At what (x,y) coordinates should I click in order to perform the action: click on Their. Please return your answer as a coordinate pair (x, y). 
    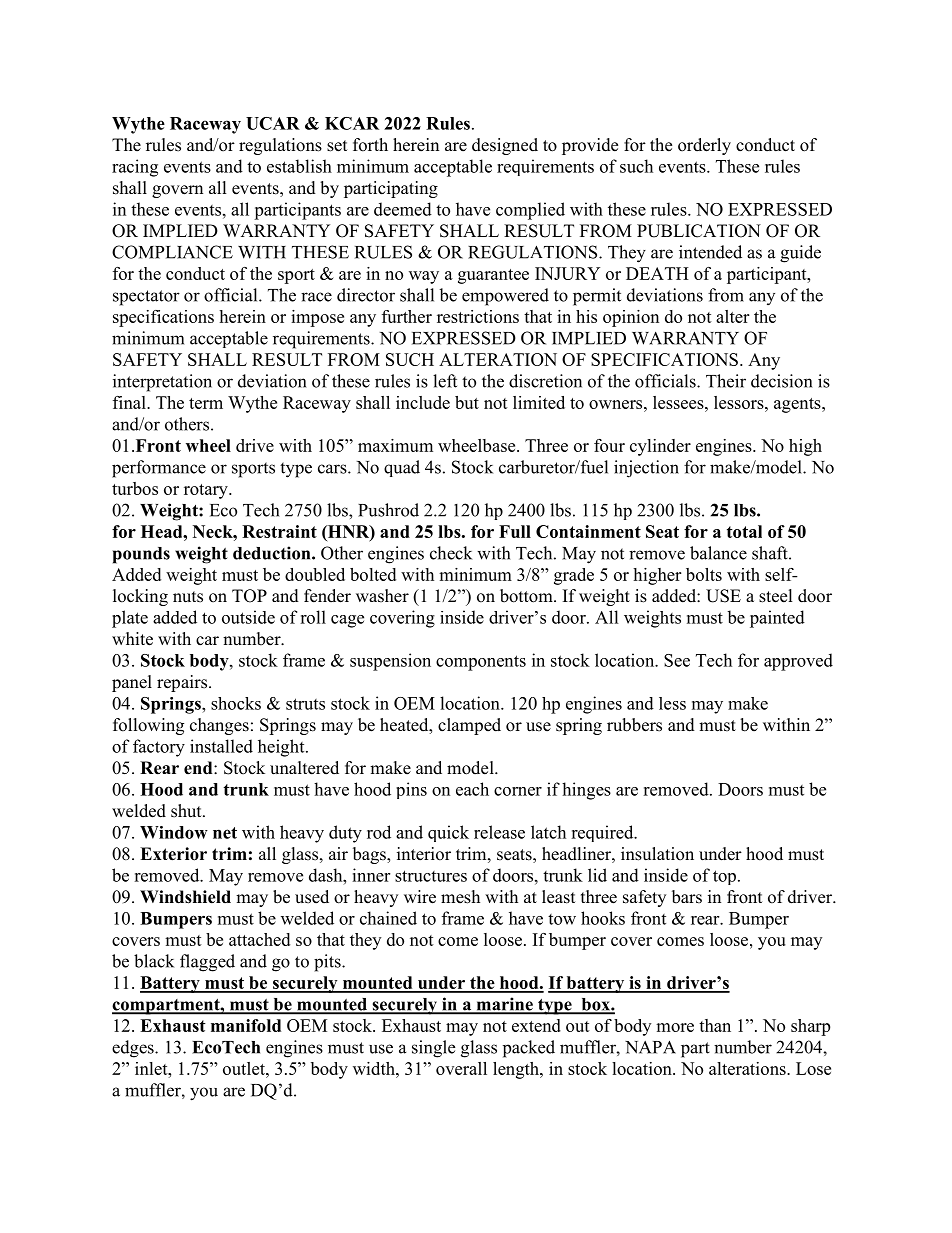
    Looking at the image, I should click on (726, 381).
